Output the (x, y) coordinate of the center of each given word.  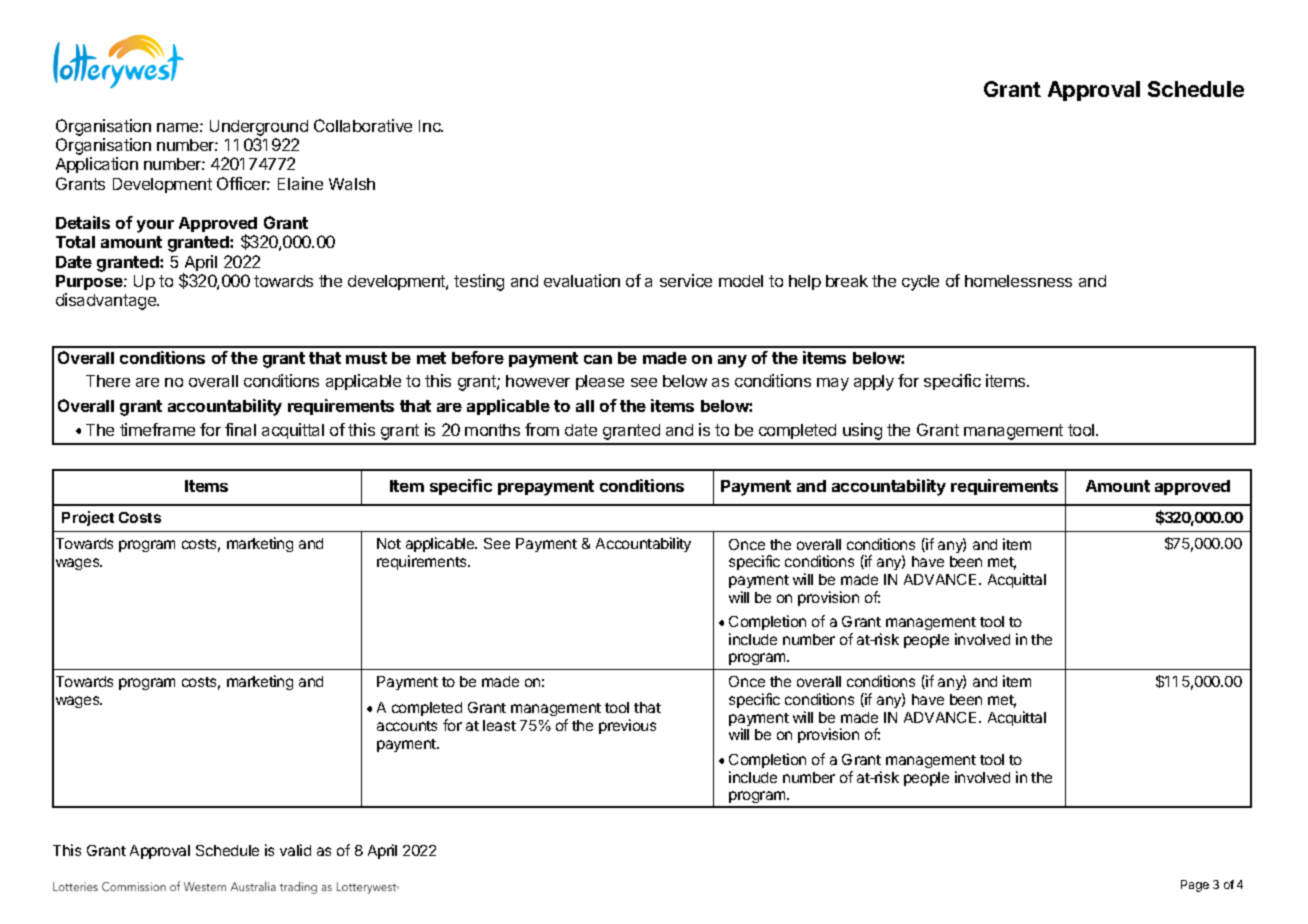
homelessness (1018, 281)
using (862, 431)
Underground (259, 128)
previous (627, 726)
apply (874, 383)
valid (295, 850)
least (499, 725)
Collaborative (363, 125)
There (108, 381)
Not (389, 543)
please (600, 382)
